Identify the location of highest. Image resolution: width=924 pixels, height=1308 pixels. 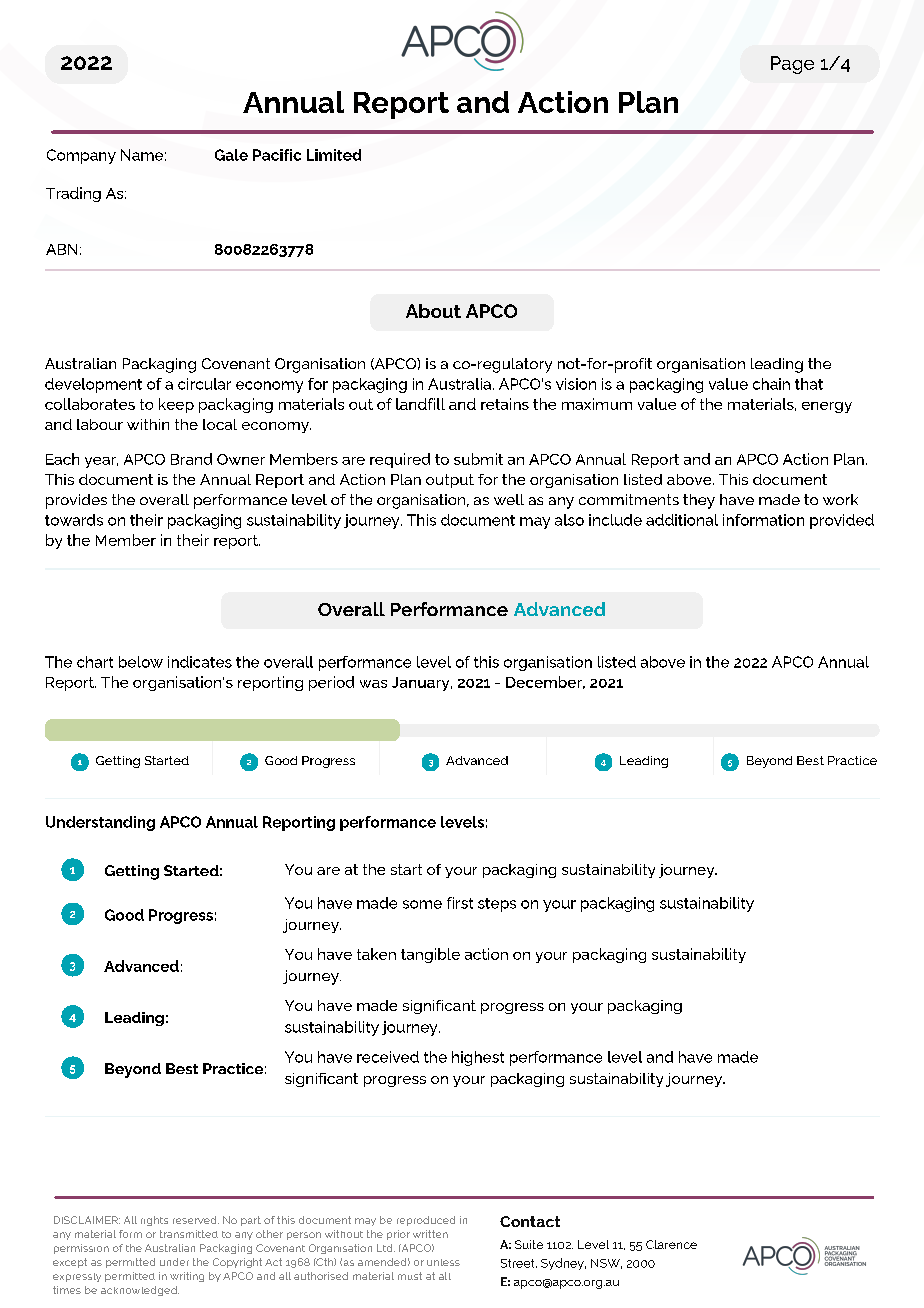
(478, 1058).
